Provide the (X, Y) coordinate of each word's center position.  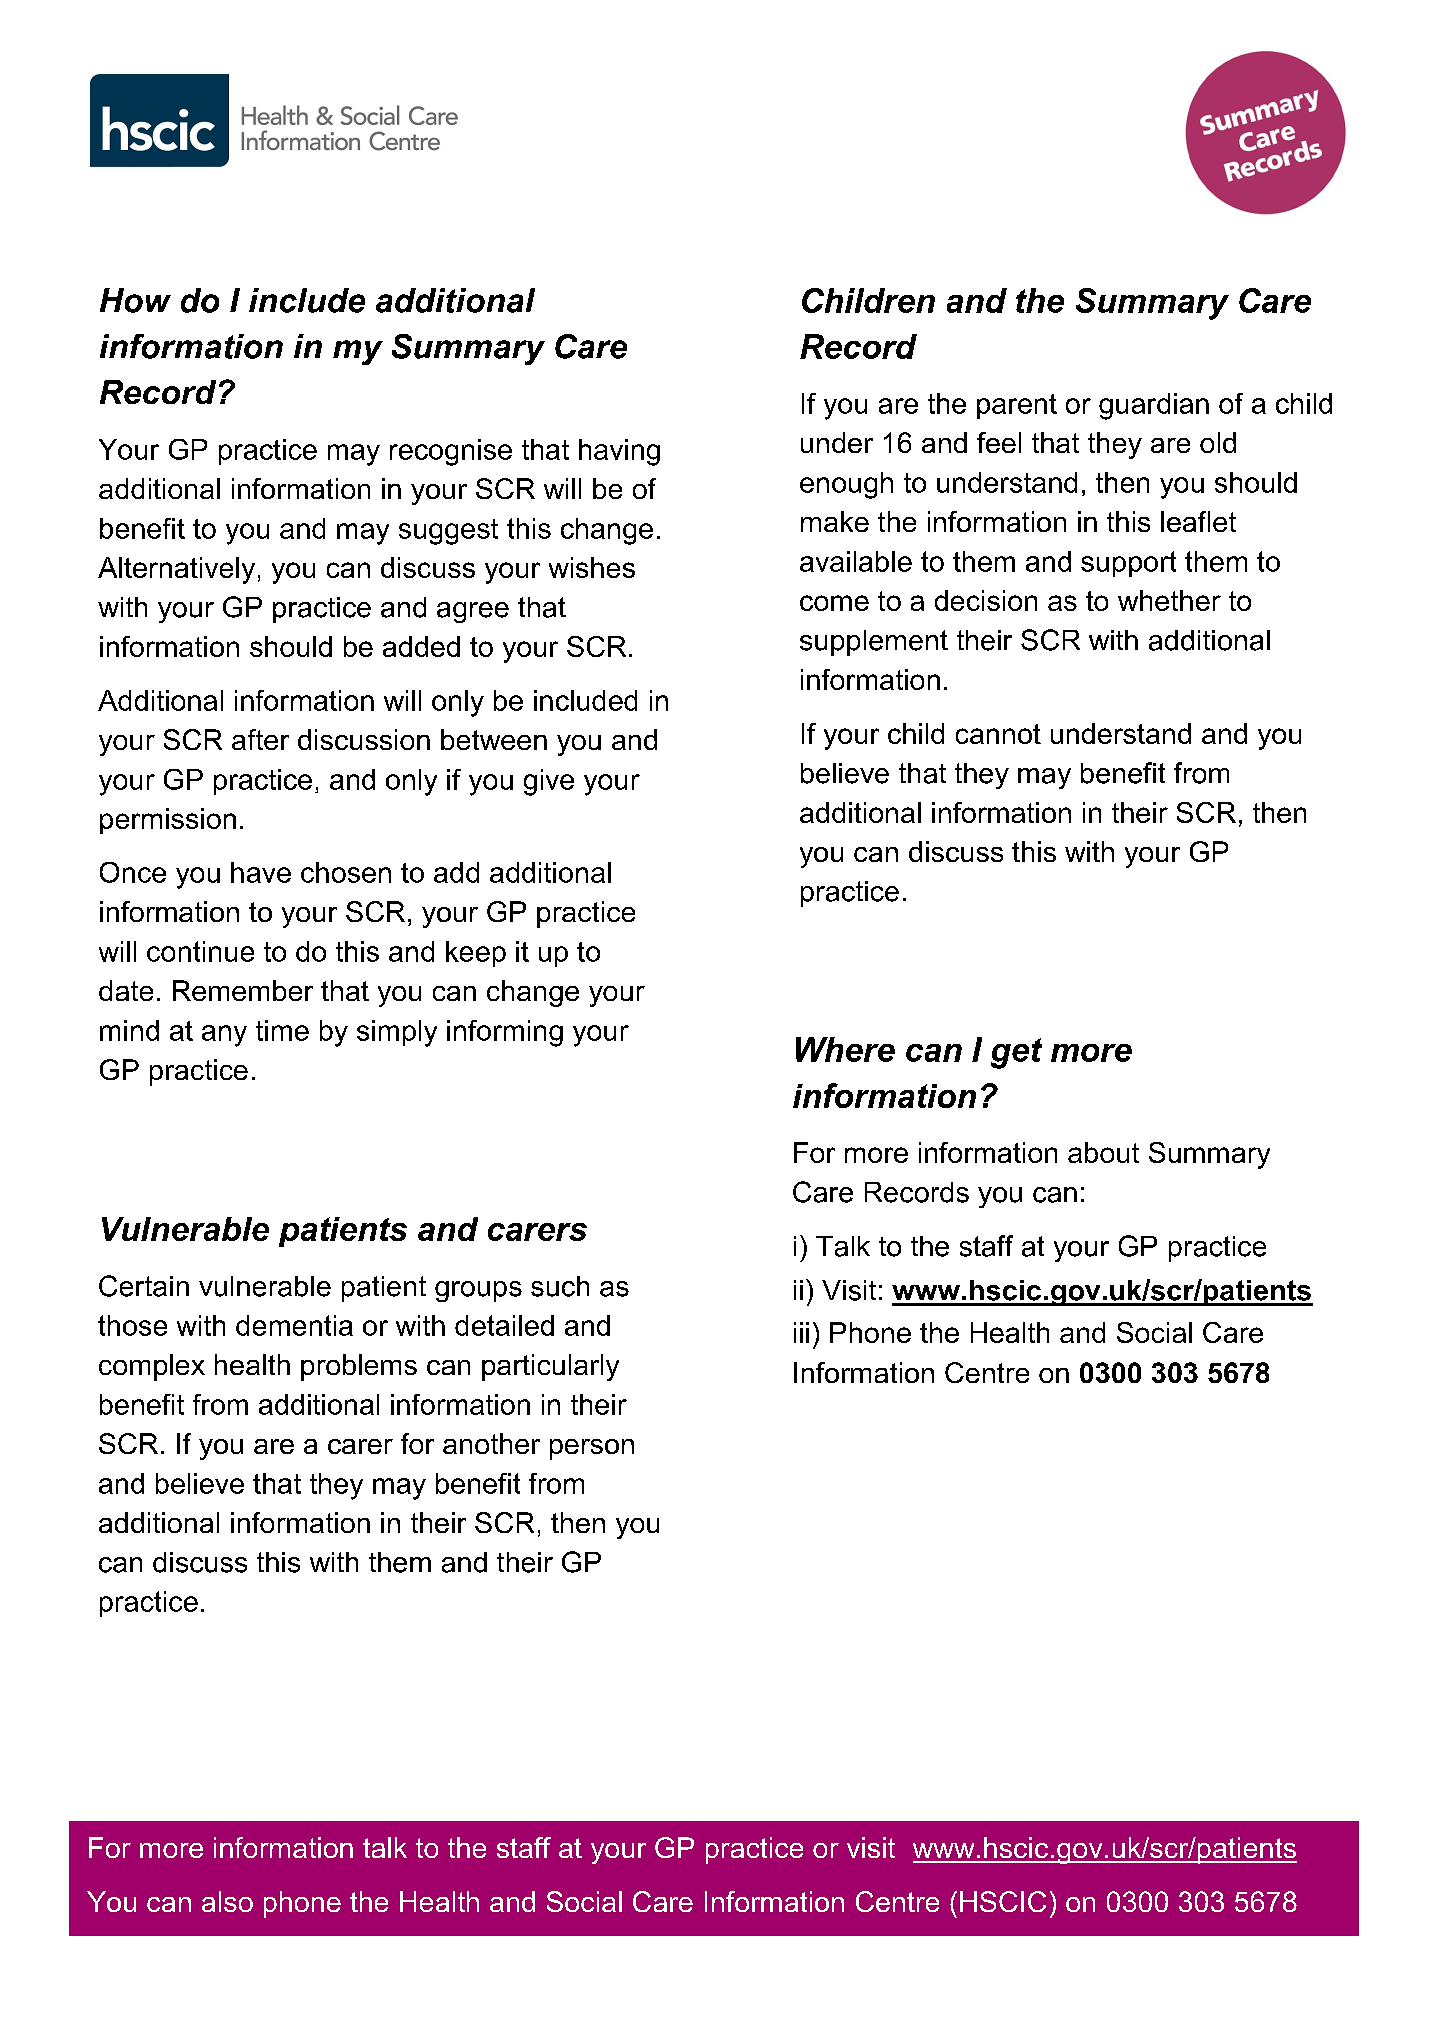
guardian (1154, 406)
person (592, 1449)
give (549, 782)
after (260, 739)
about (1103, 1152)
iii (801, 1332)
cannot (998, 734)
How (135, 300)
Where (845, 1049)
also (227, 1901)
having (619, 452)
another (491, 1443)
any (224, 1036)
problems (359, 1367)
